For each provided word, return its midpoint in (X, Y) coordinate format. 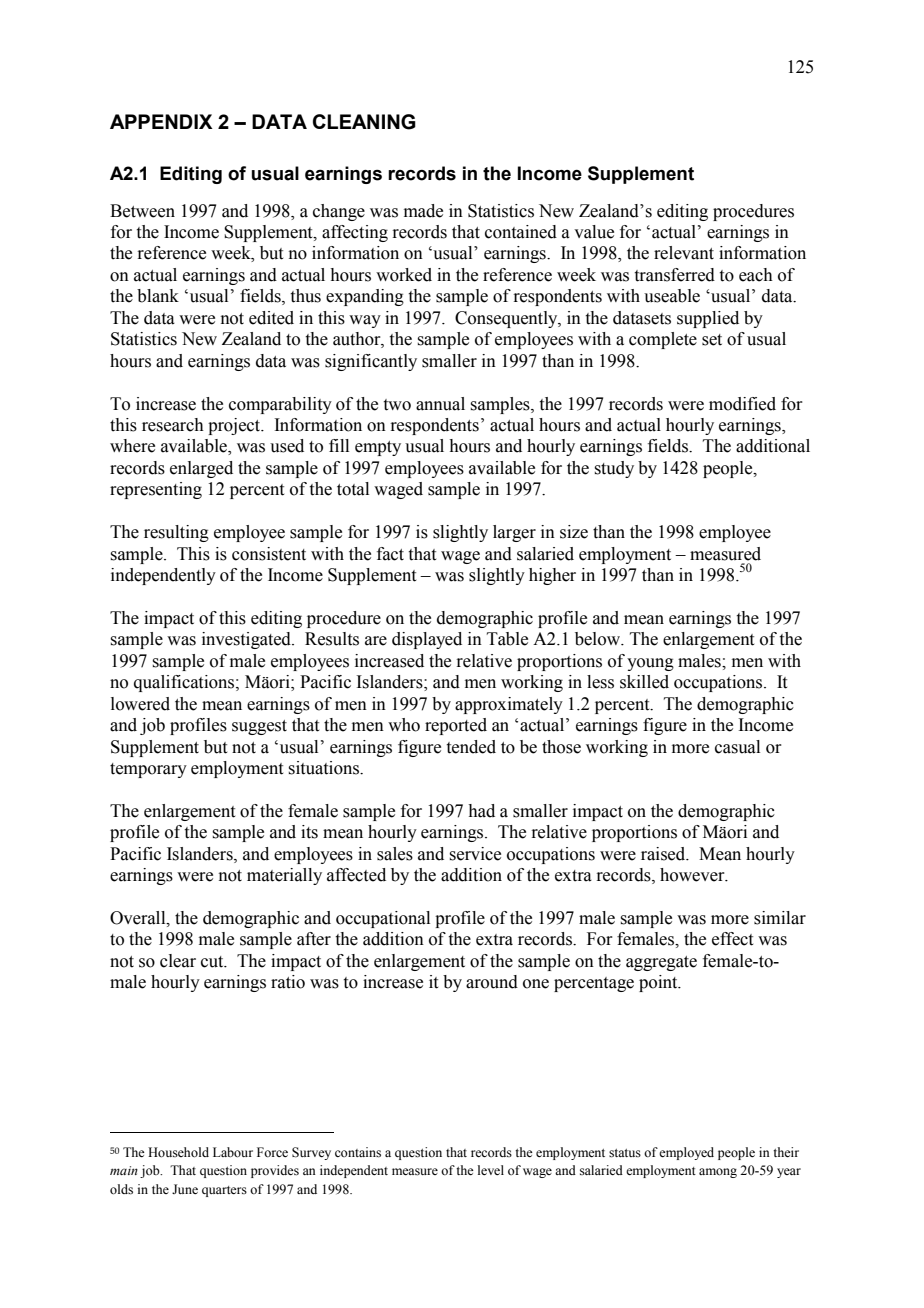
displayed (427, 640)
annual (440, 404)
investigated (247, 640)
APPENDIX (161, 121)
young (650, 664)
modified (742, 404)
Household (178, 1152)
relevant (684, 253)
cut (213, 962)
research (173, 425)
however (693, 875)
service (475, 854)
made (423, 211)
